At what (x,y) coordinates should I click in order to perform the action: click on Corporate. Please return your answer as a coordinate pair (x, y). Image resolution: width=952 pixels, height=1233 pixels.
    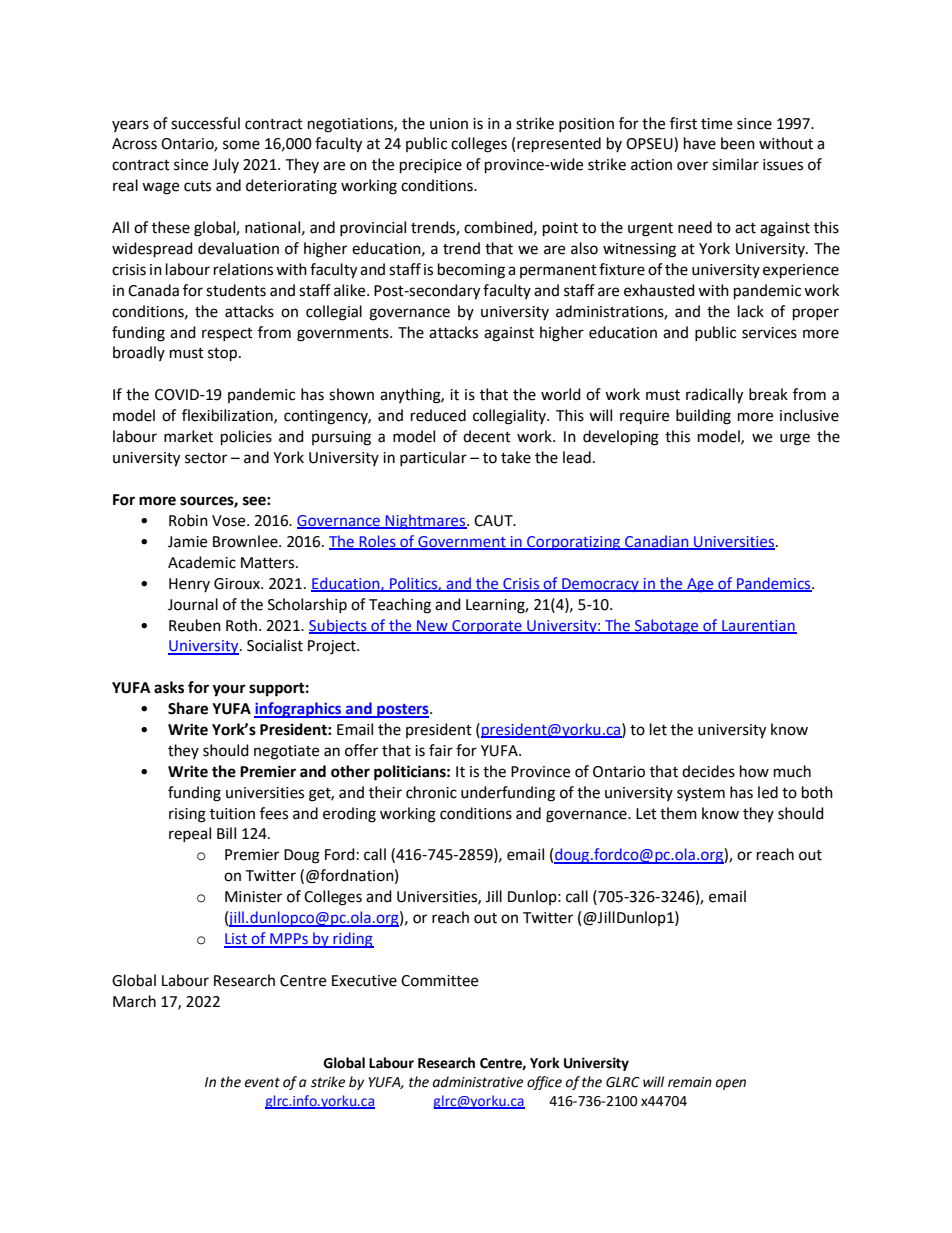
    Looking at the image, I should click on (487, 627).
